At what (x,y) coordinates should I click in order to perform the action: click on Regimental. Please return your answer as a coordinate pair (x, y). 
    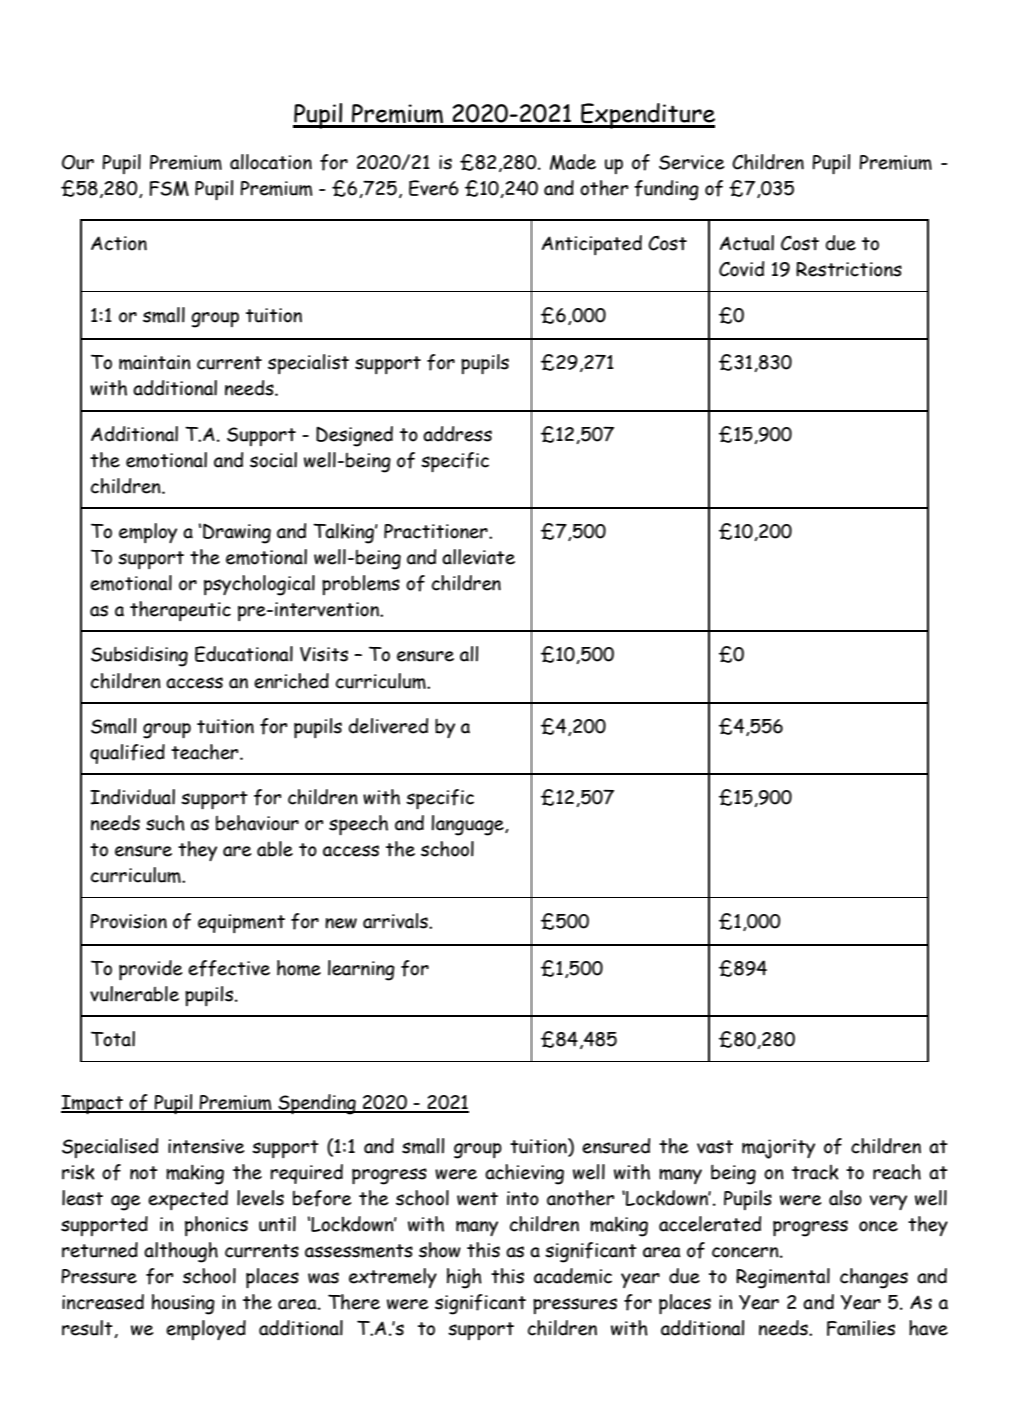
    Looking at the image, I should click on (783, 1278).
